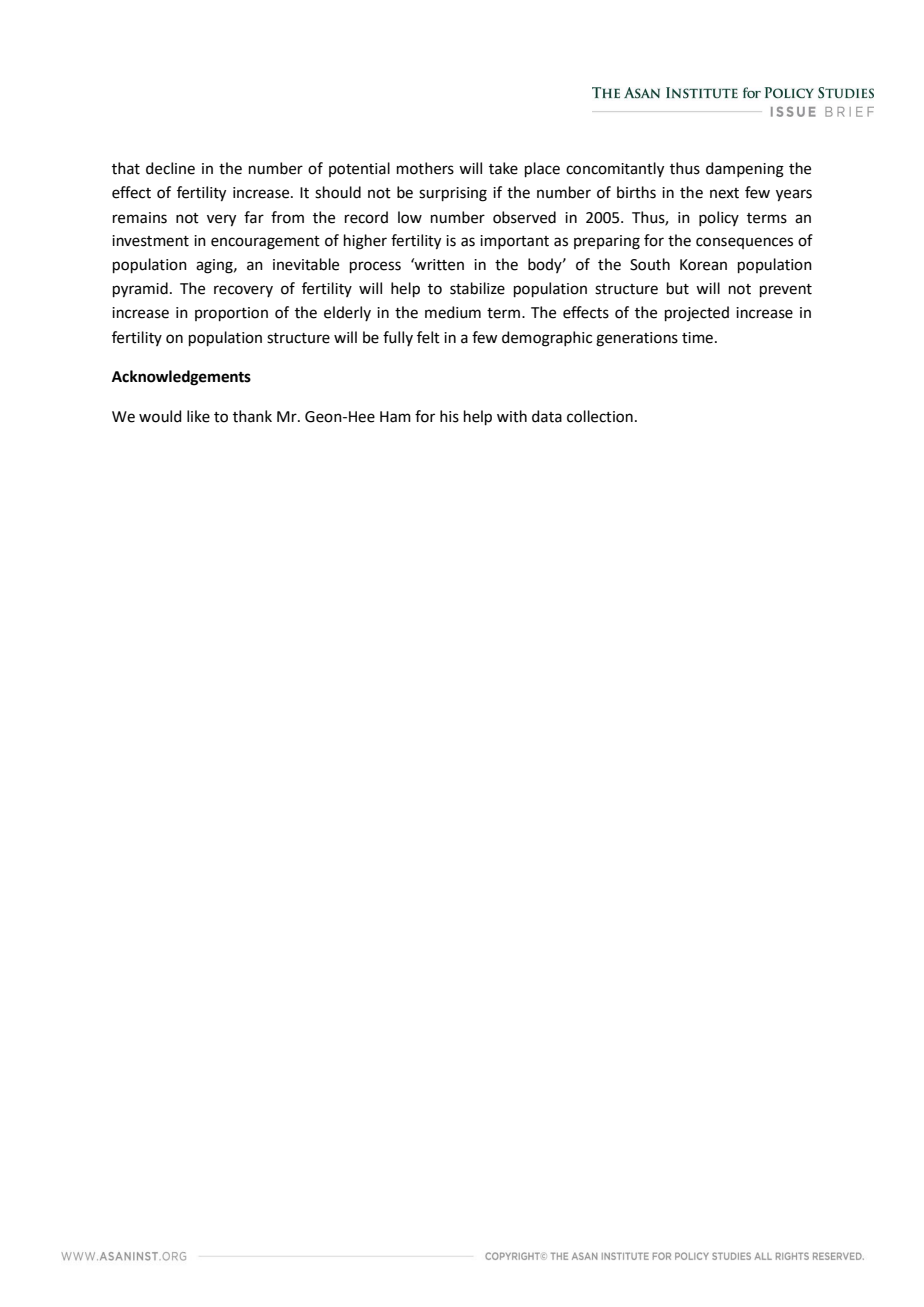  I want to click on felt, so click(428, 337).
